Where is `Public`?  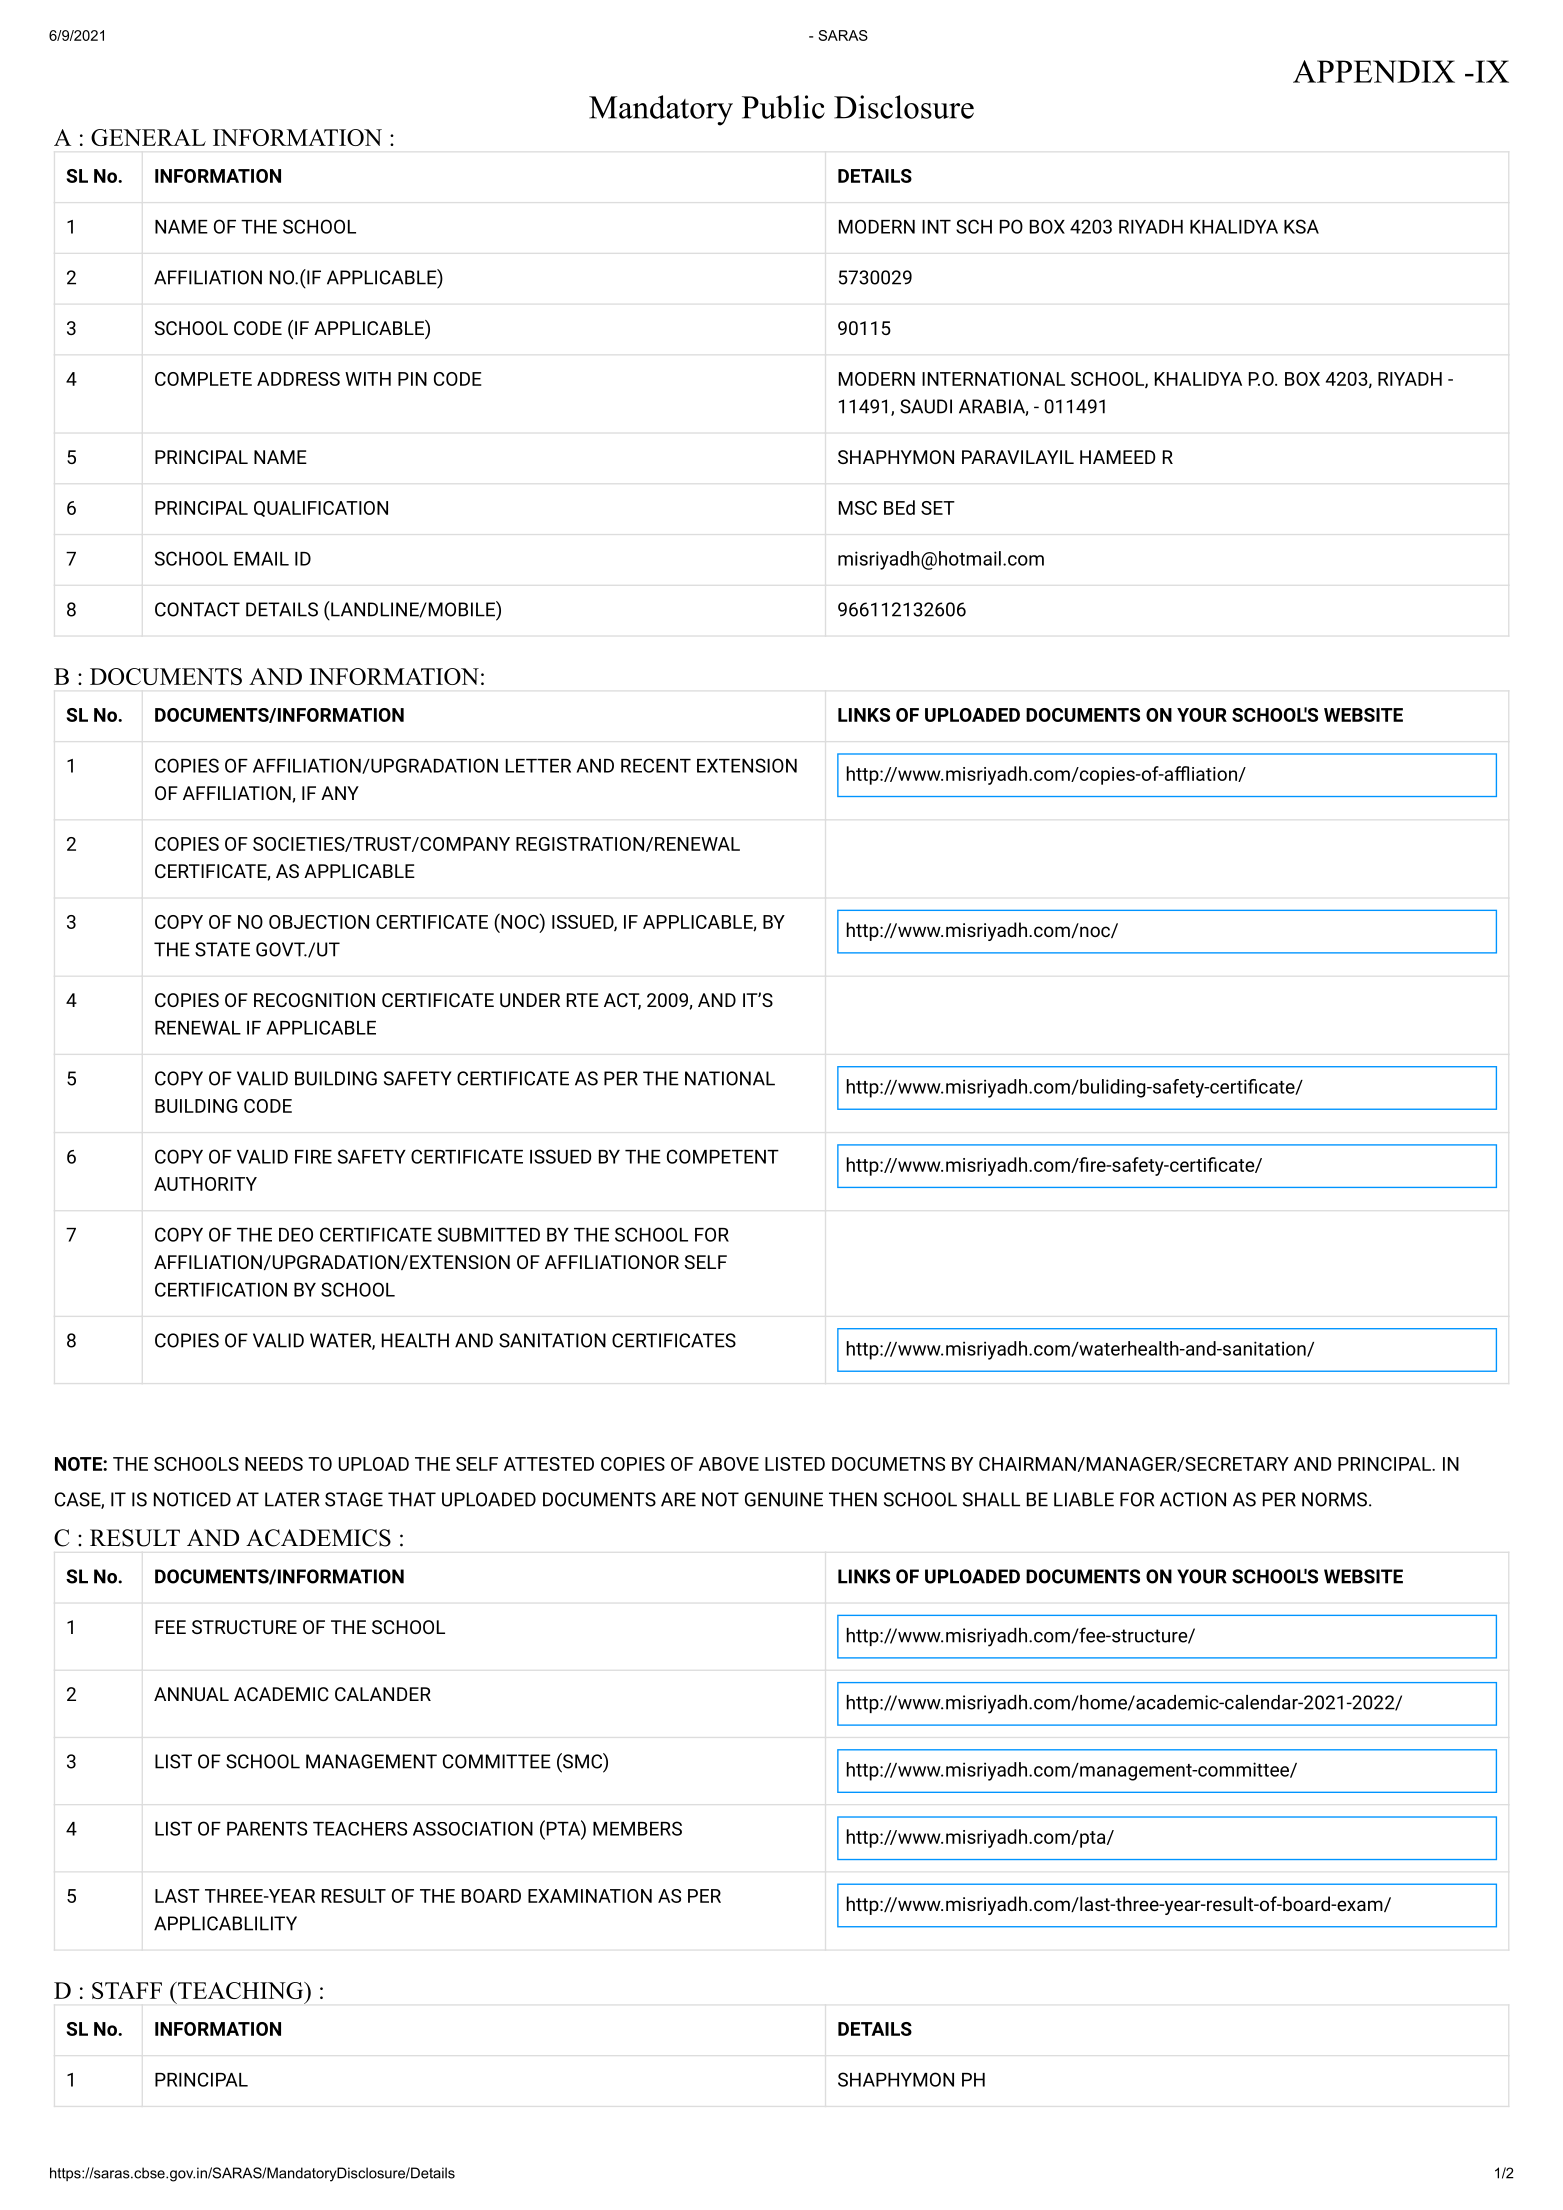 Public is located at coordinates (783, 107).
